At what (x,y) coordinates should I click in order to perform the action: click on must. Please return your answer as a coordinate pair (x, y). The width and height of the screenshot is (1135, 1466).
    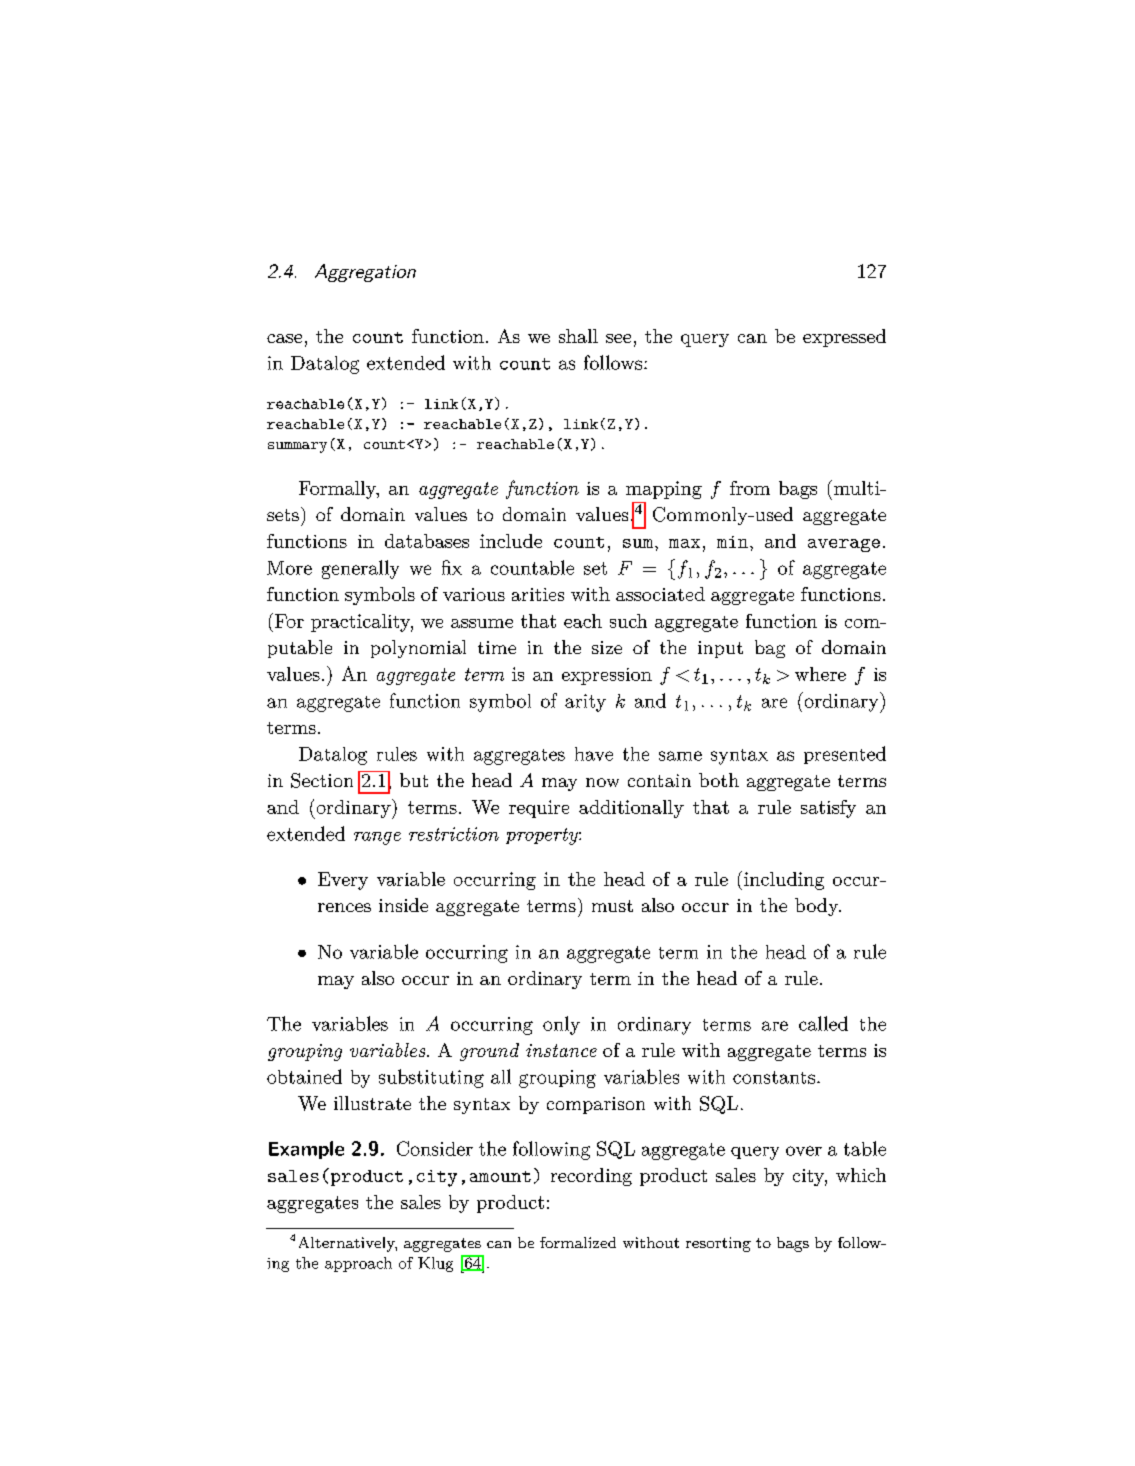
    Looking at the image, I should click on (612, 906).
